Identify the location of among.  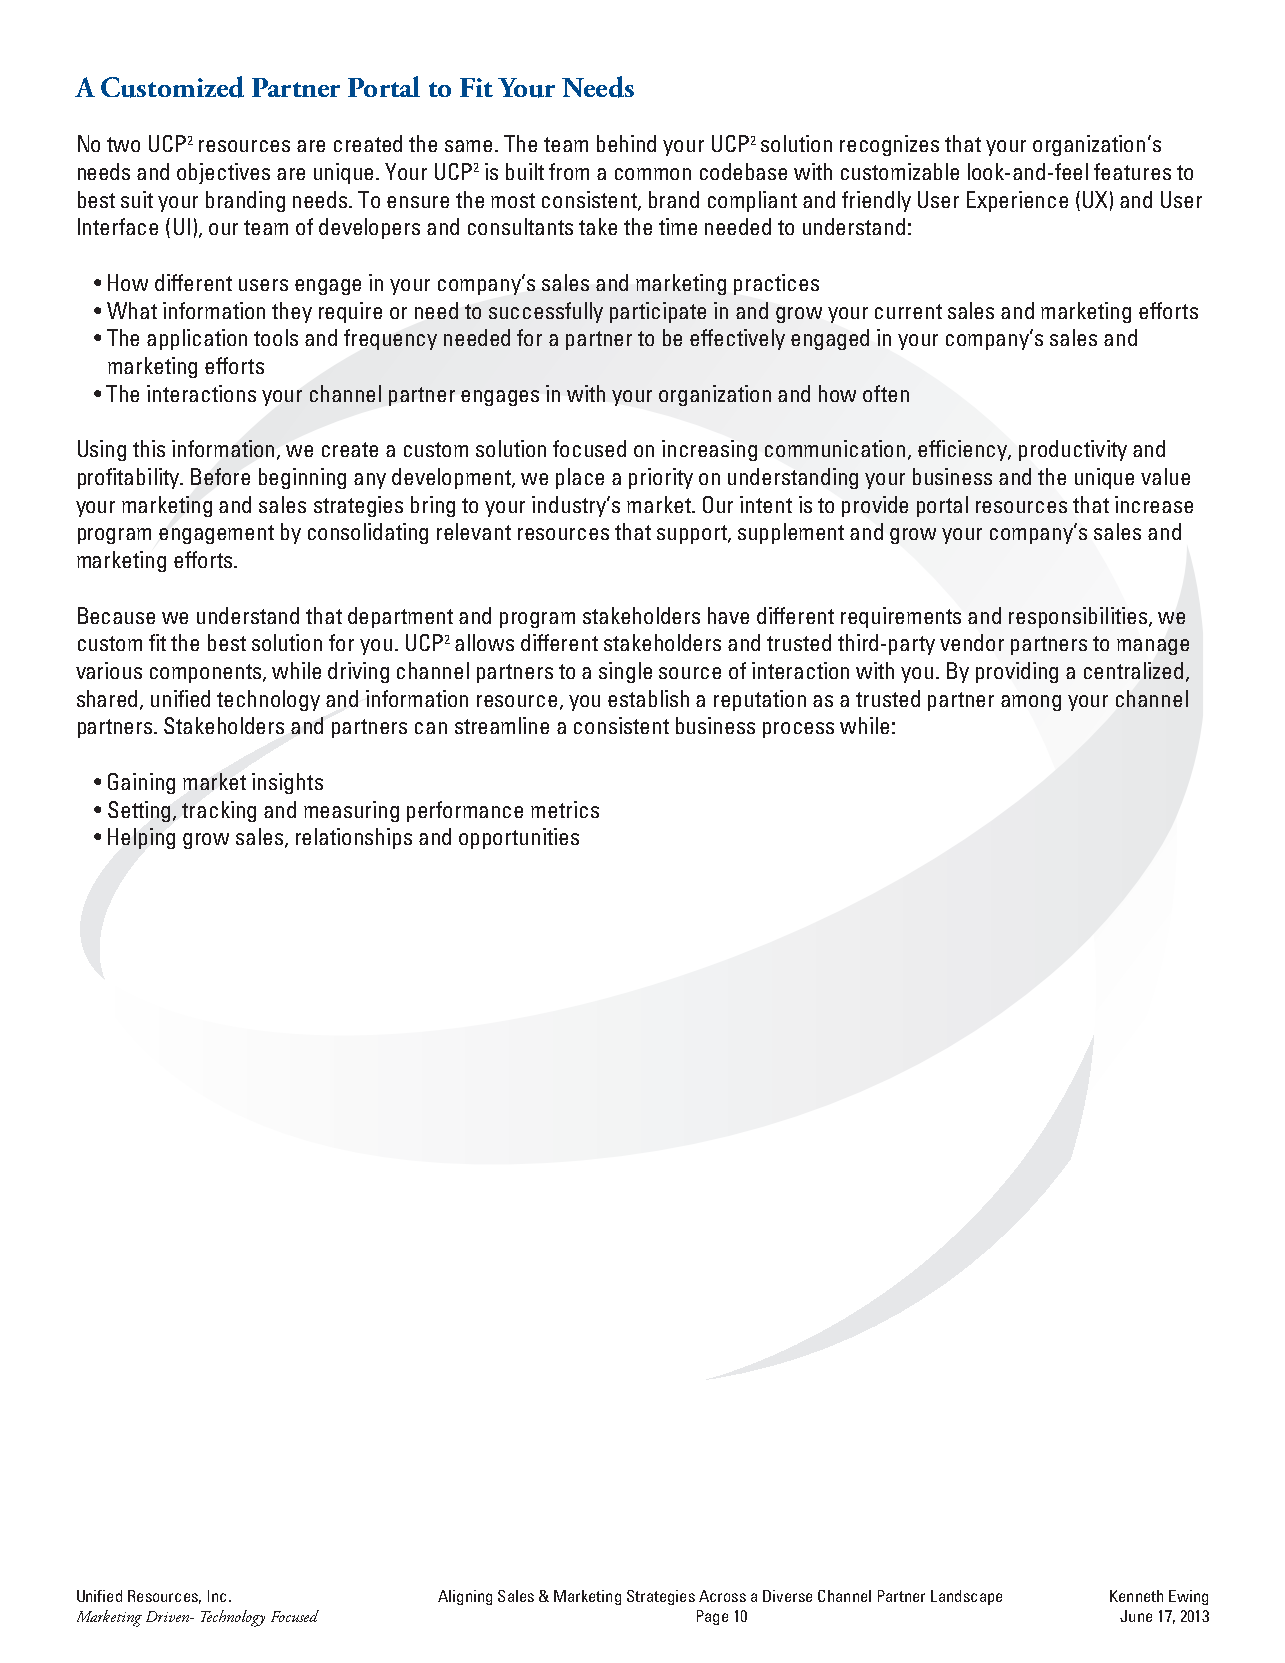
(1031, 703).
